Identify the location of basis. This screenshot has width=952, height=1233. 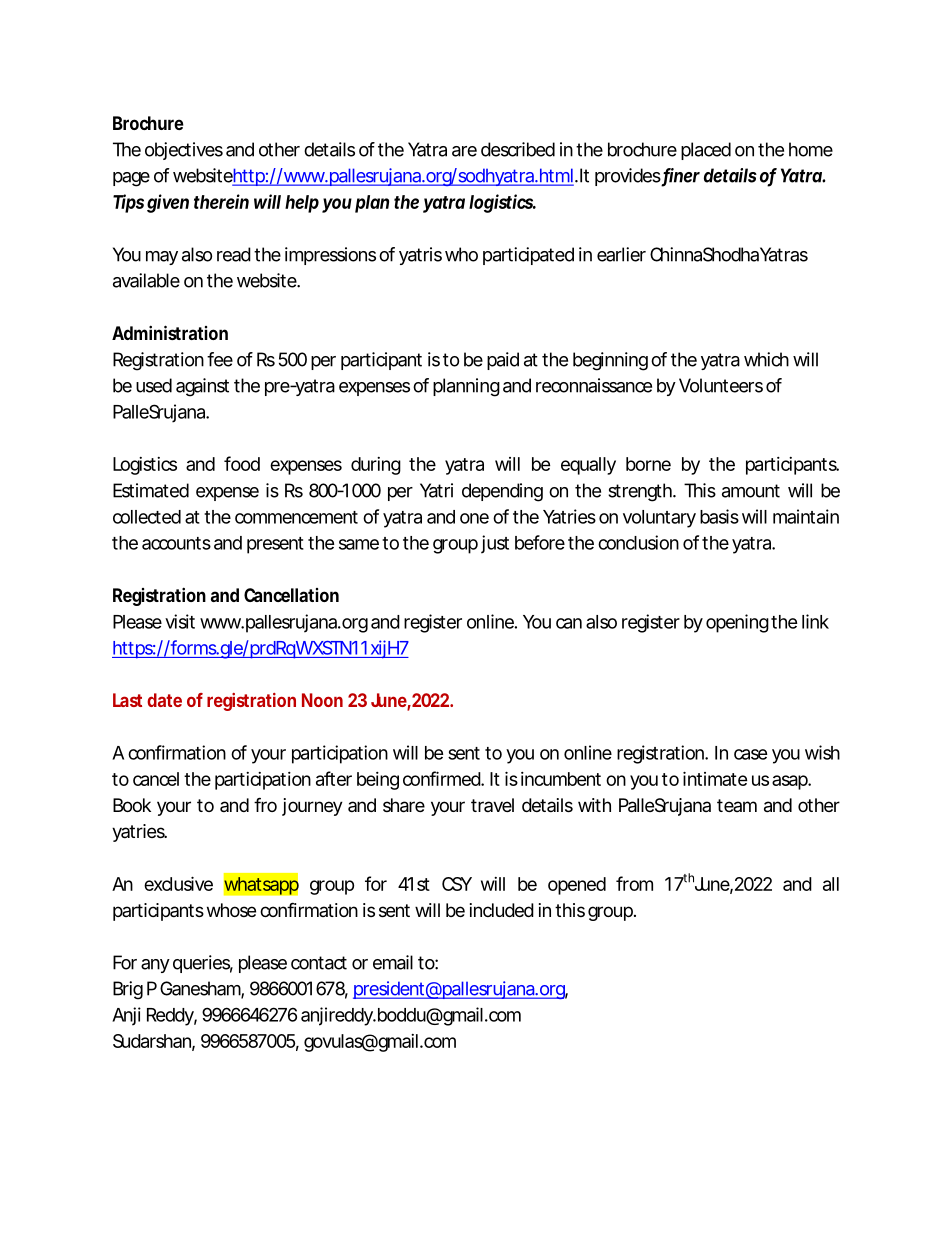
(719, 516).
